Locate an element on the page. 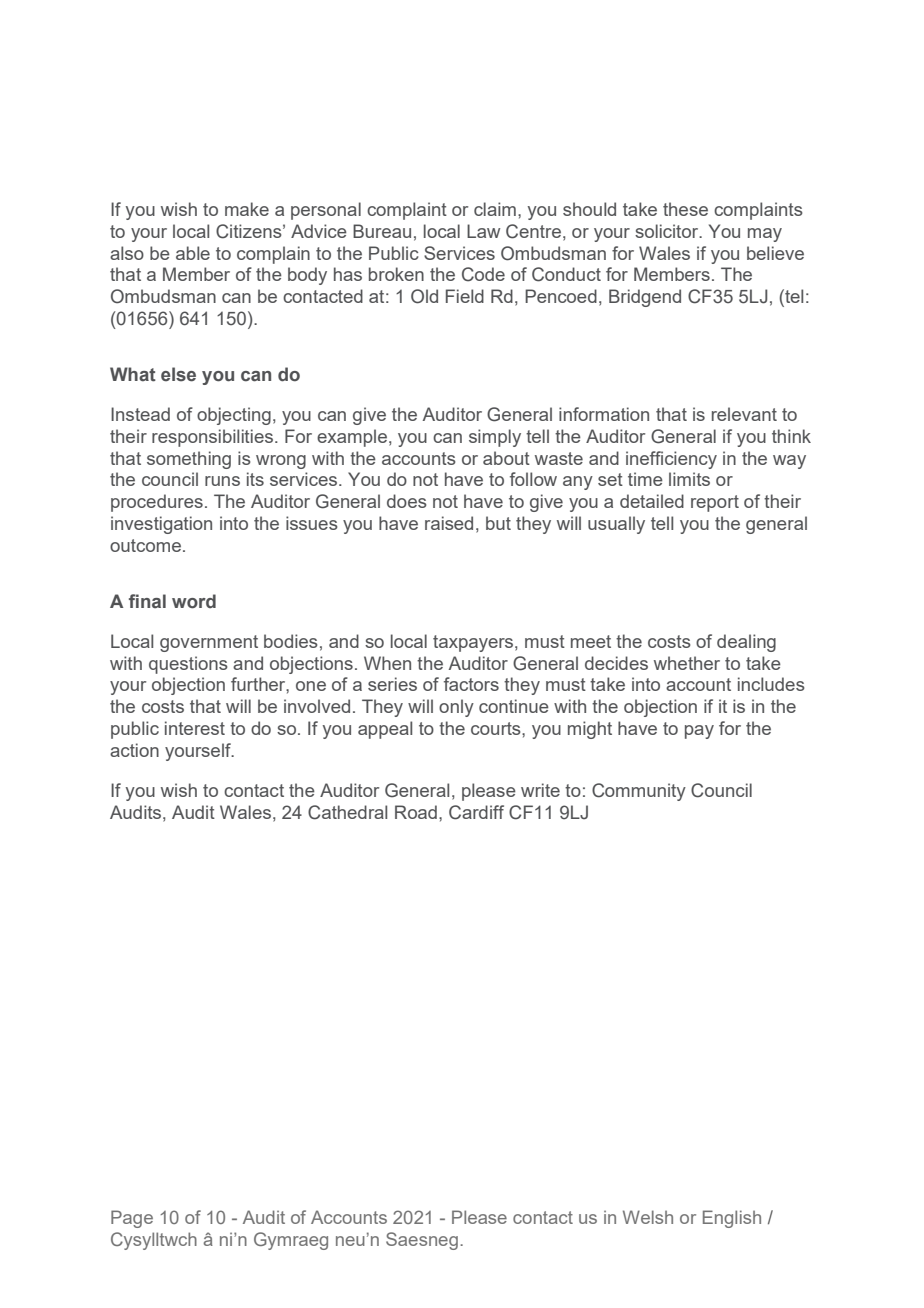 The width and height of the page is (924, 1308). able is located at coordinates (193, 253).
